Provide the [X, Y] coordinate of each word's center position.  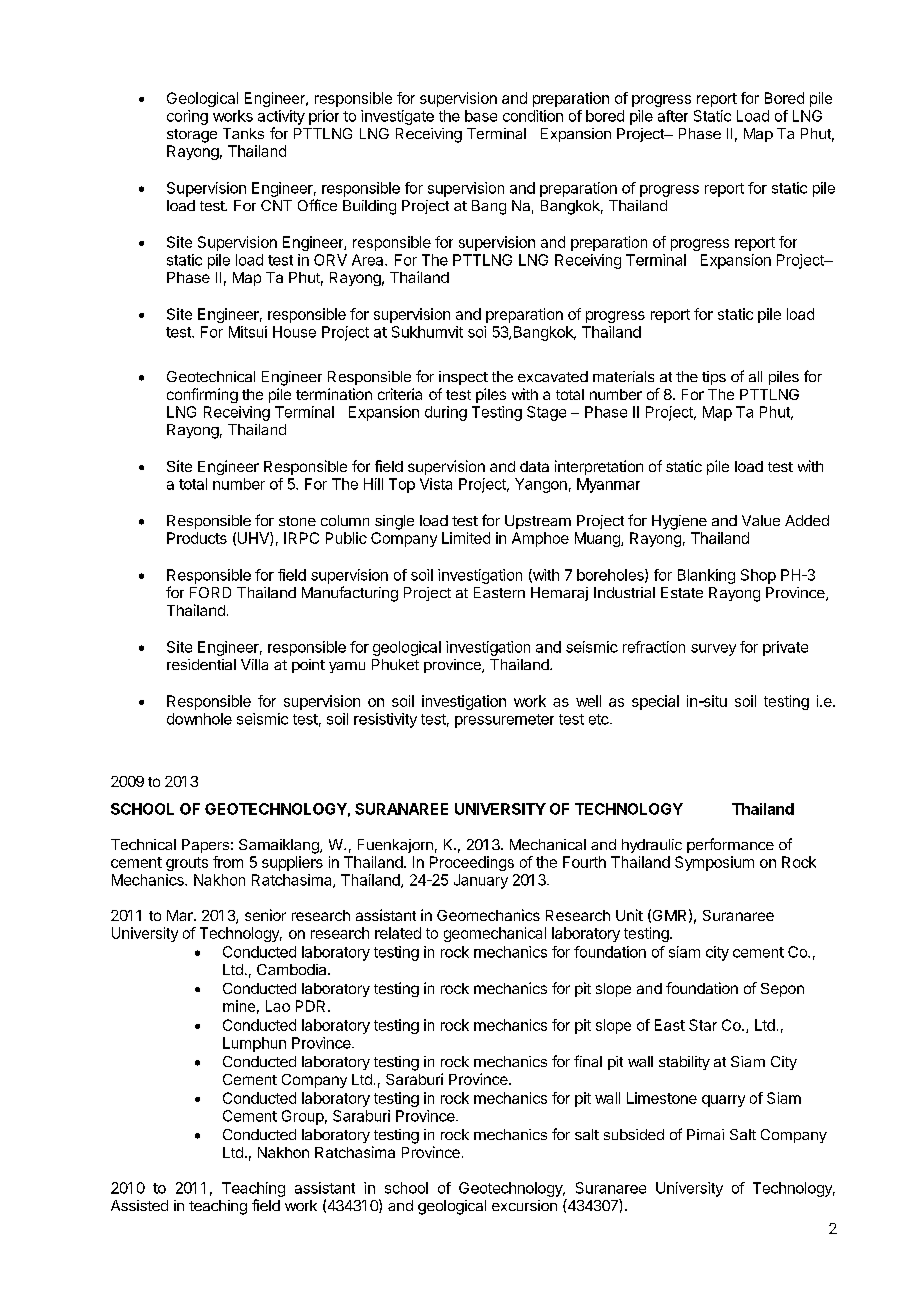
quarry [723, 1101]
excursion [524, 1205]
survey [713, 650]
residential [201, 664]
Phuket [395, 664]
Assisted [139, 1205]
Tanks [243, 133]
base [481, 116]
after [673, 116]
